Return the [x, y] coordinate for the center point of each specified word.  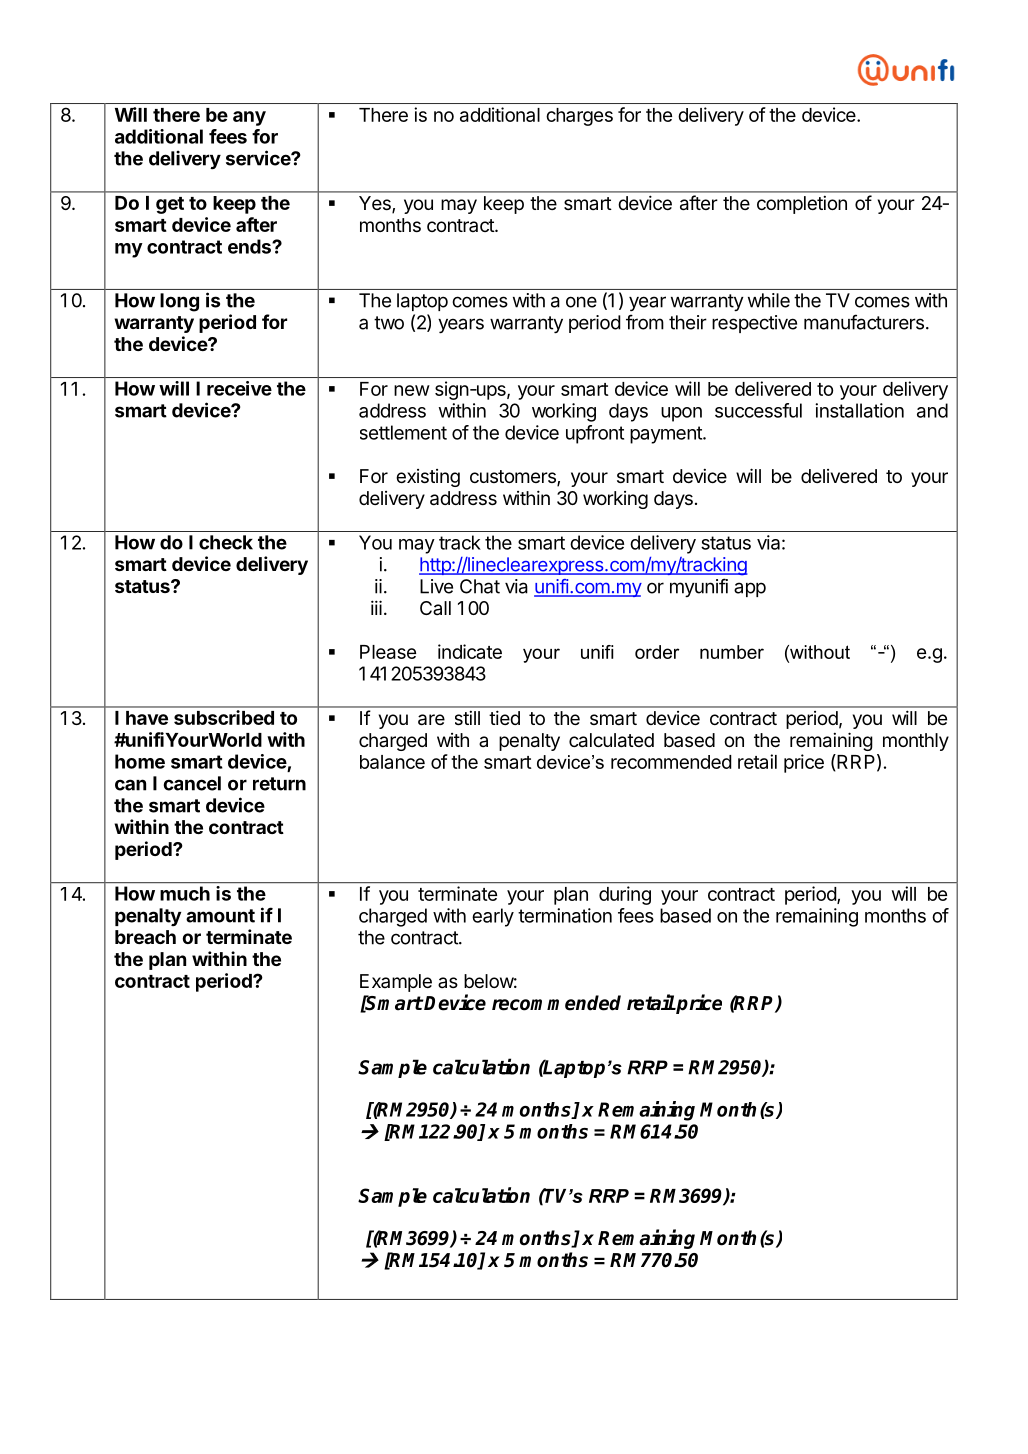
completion [802, 205]
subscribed [224, 717]
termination [565, 915]
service [259, 158]
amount [220, 916]
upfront [595, 434]
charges [579, 117]
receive [239, 388]
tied [504, 717]
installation [859, 410]
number [732, 652]
